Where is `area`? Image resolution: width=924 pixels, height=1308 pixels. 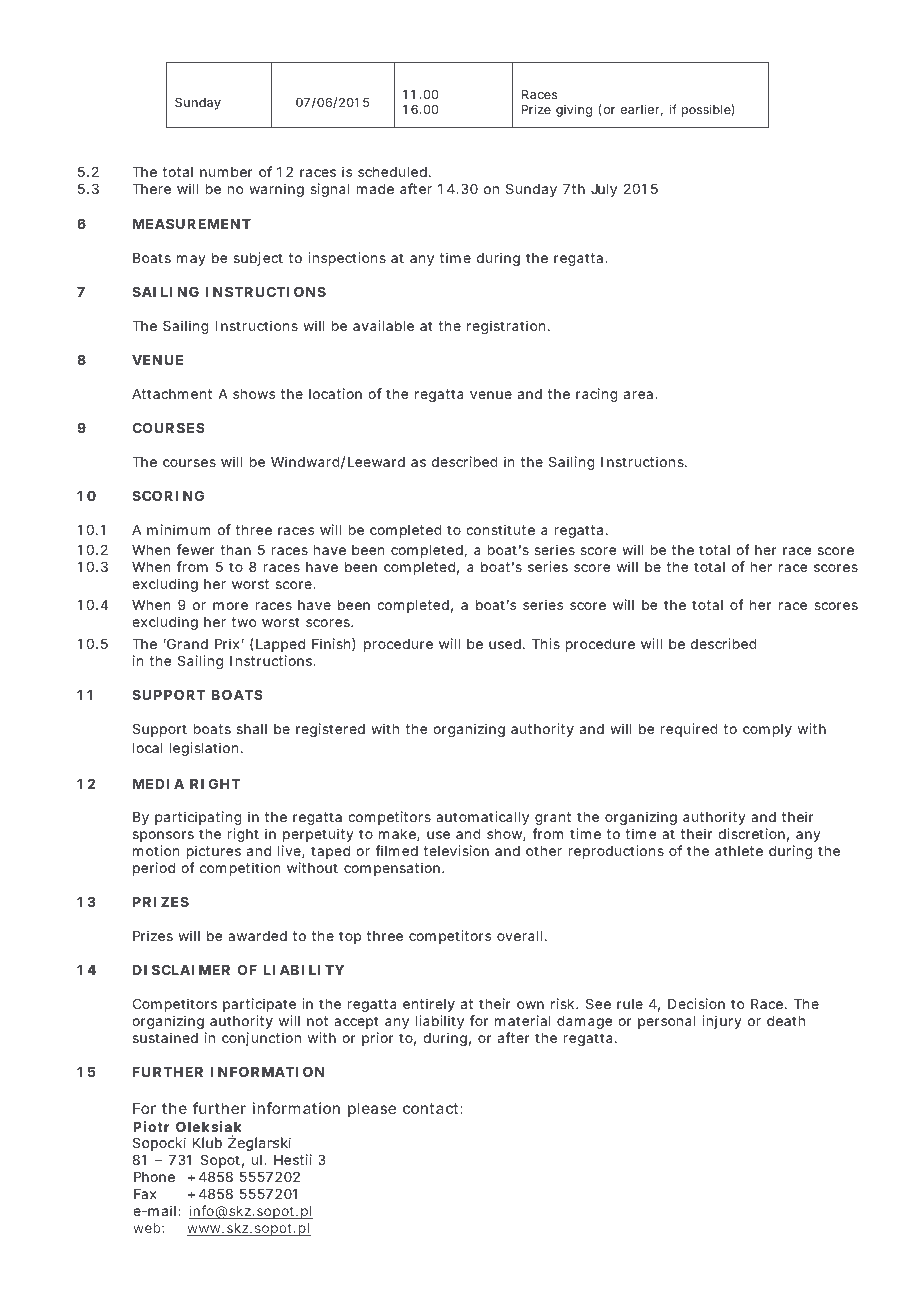 area is located at coordinates (638, 395).
